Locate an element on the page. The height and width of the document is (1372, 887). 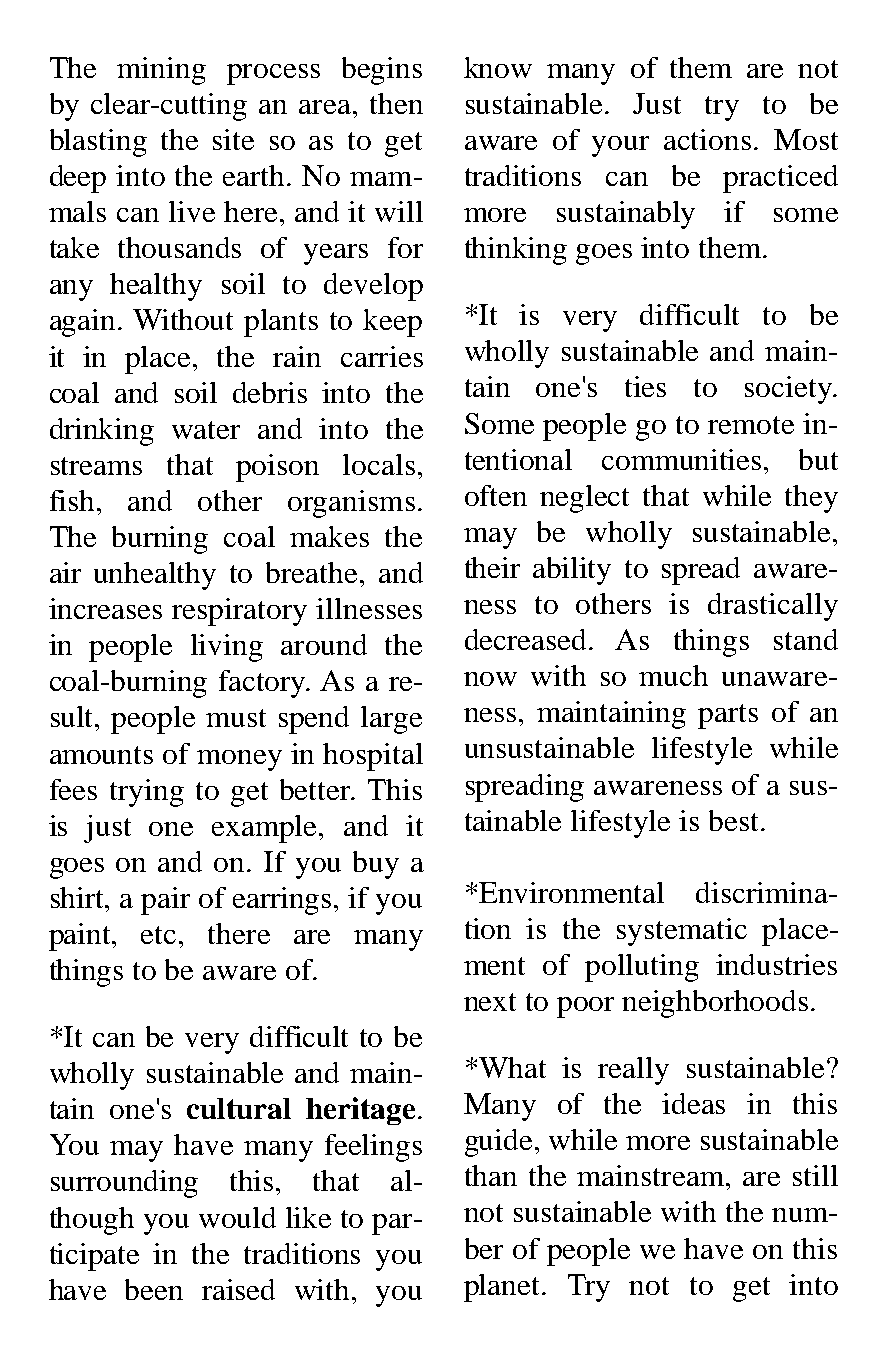
large is located at coordinates (391, 720).
